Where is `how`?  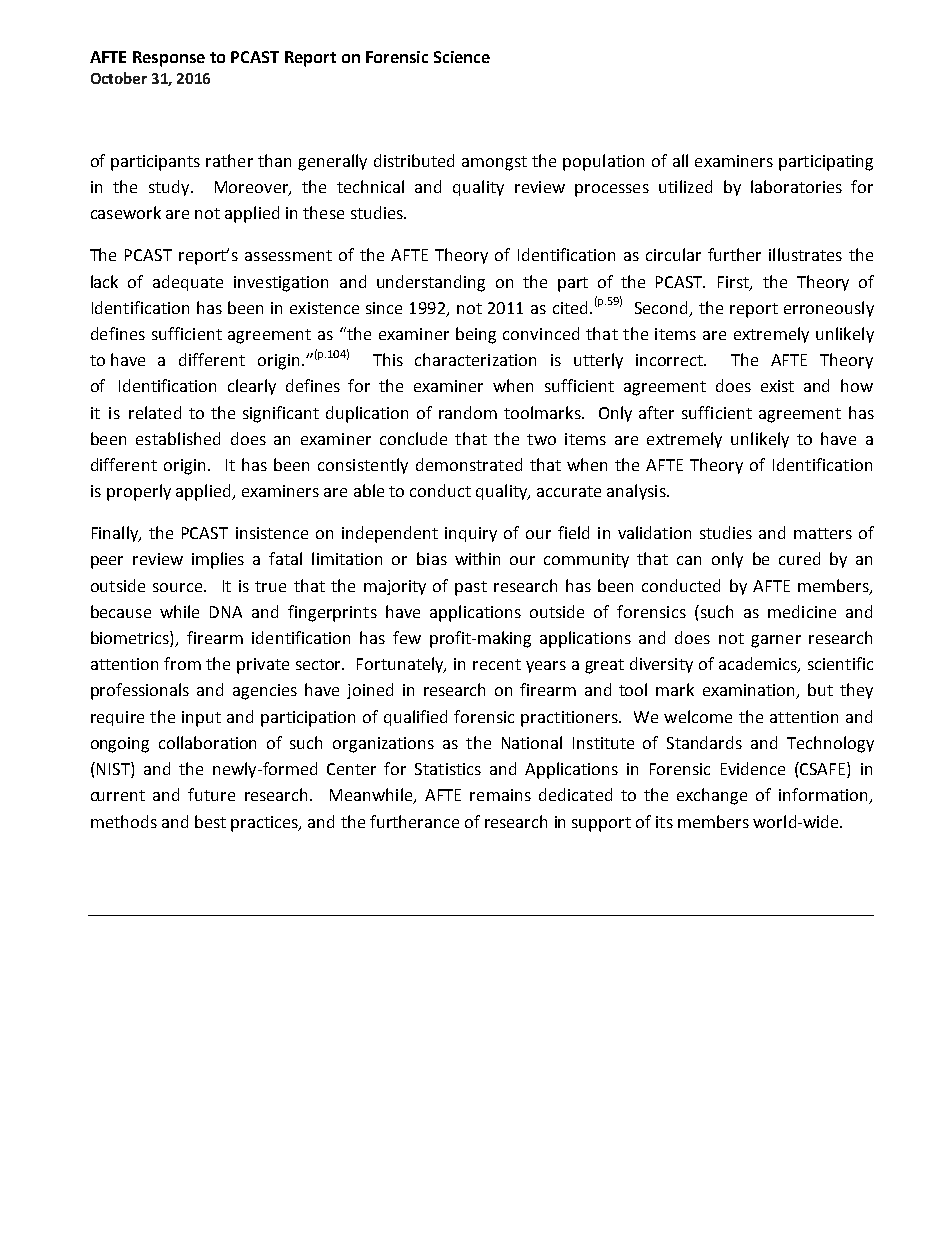 how is located at coordinates (857, 385).
